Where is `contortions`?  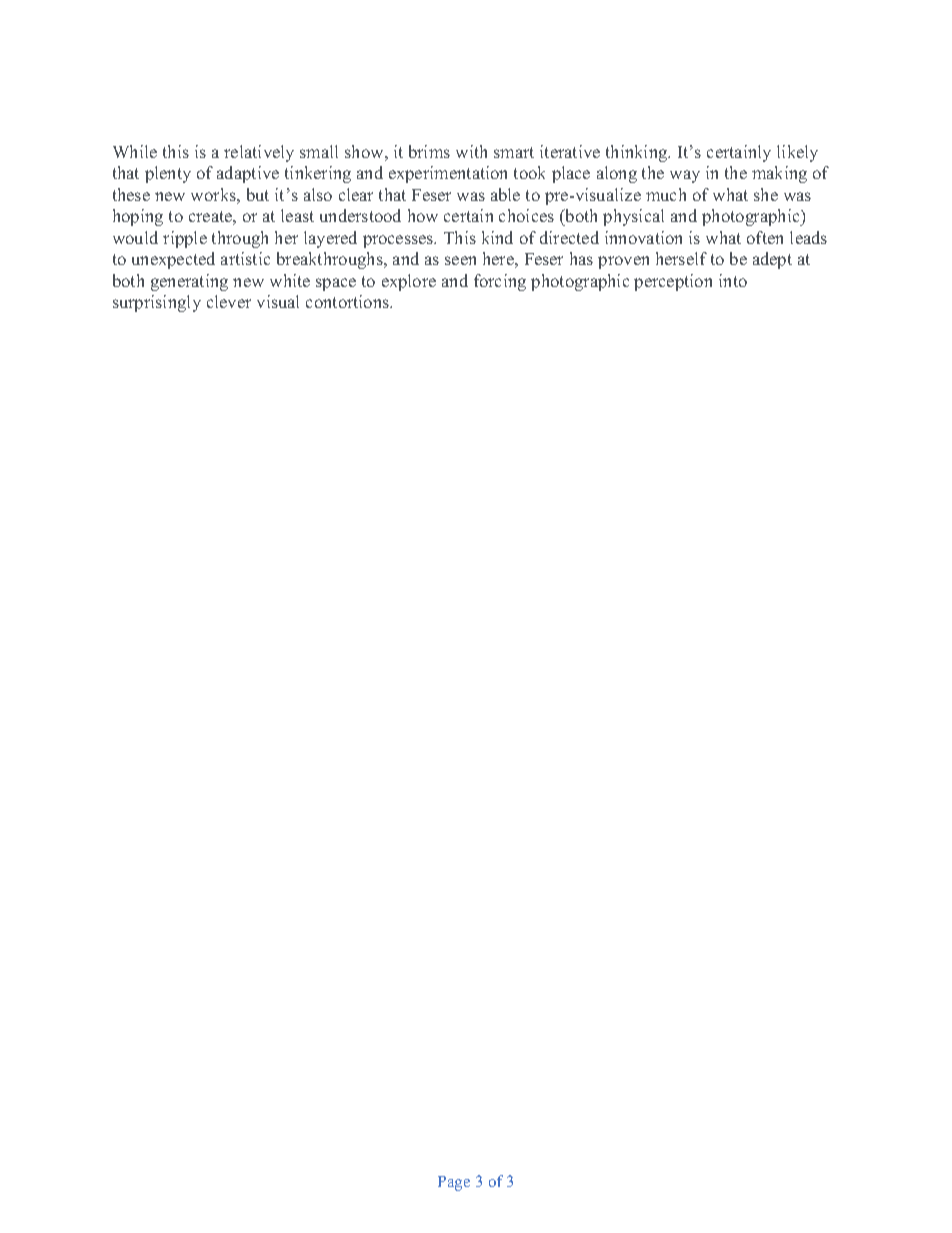
contortions is located at coordinates (349, 301).
